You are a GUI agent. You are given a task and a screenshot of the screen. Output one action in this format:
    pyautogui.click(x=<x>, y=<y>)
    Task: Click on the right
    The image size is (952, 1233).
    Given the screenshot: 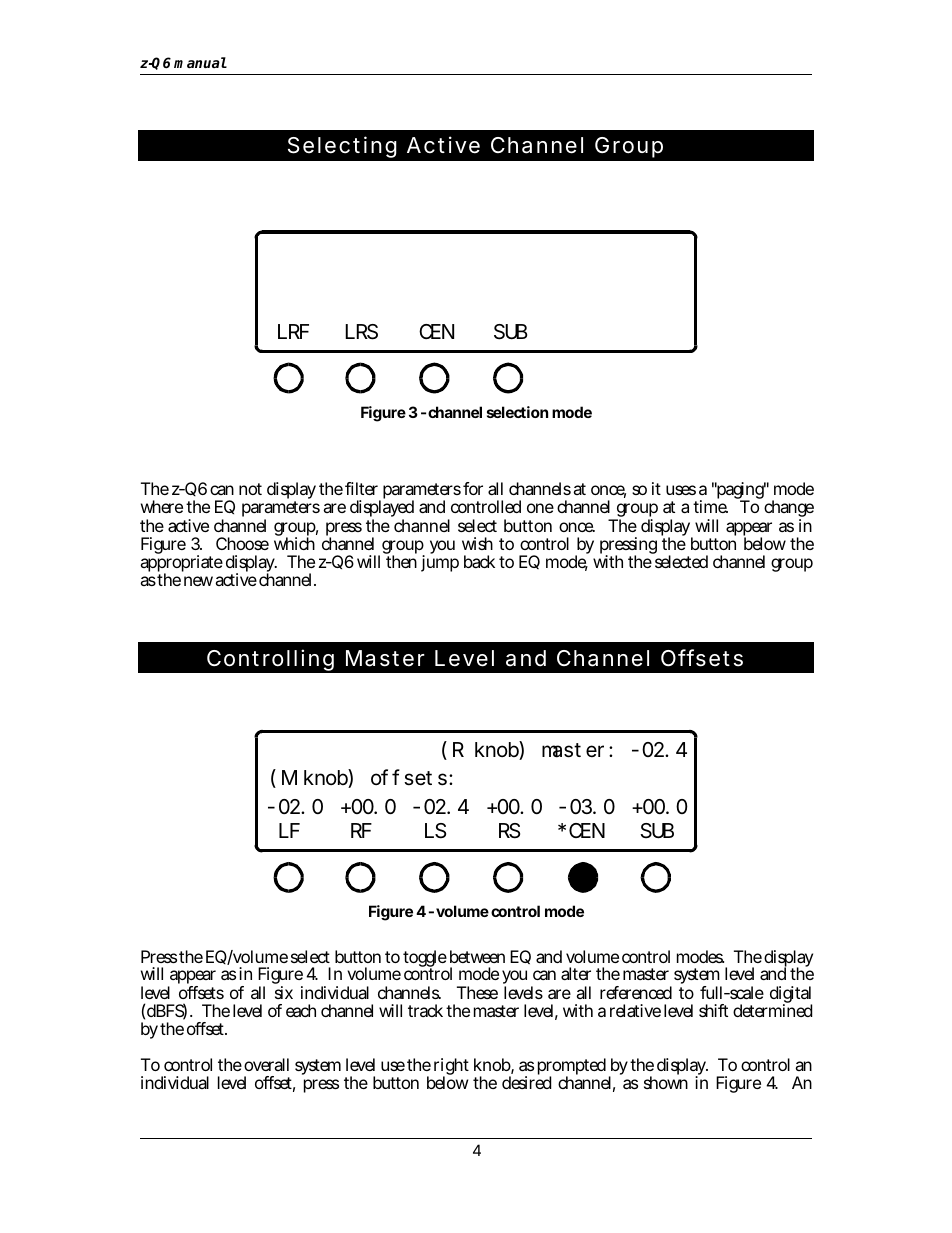 What is the action you would take?
    pyautogui.click(x=451, y=1068)
